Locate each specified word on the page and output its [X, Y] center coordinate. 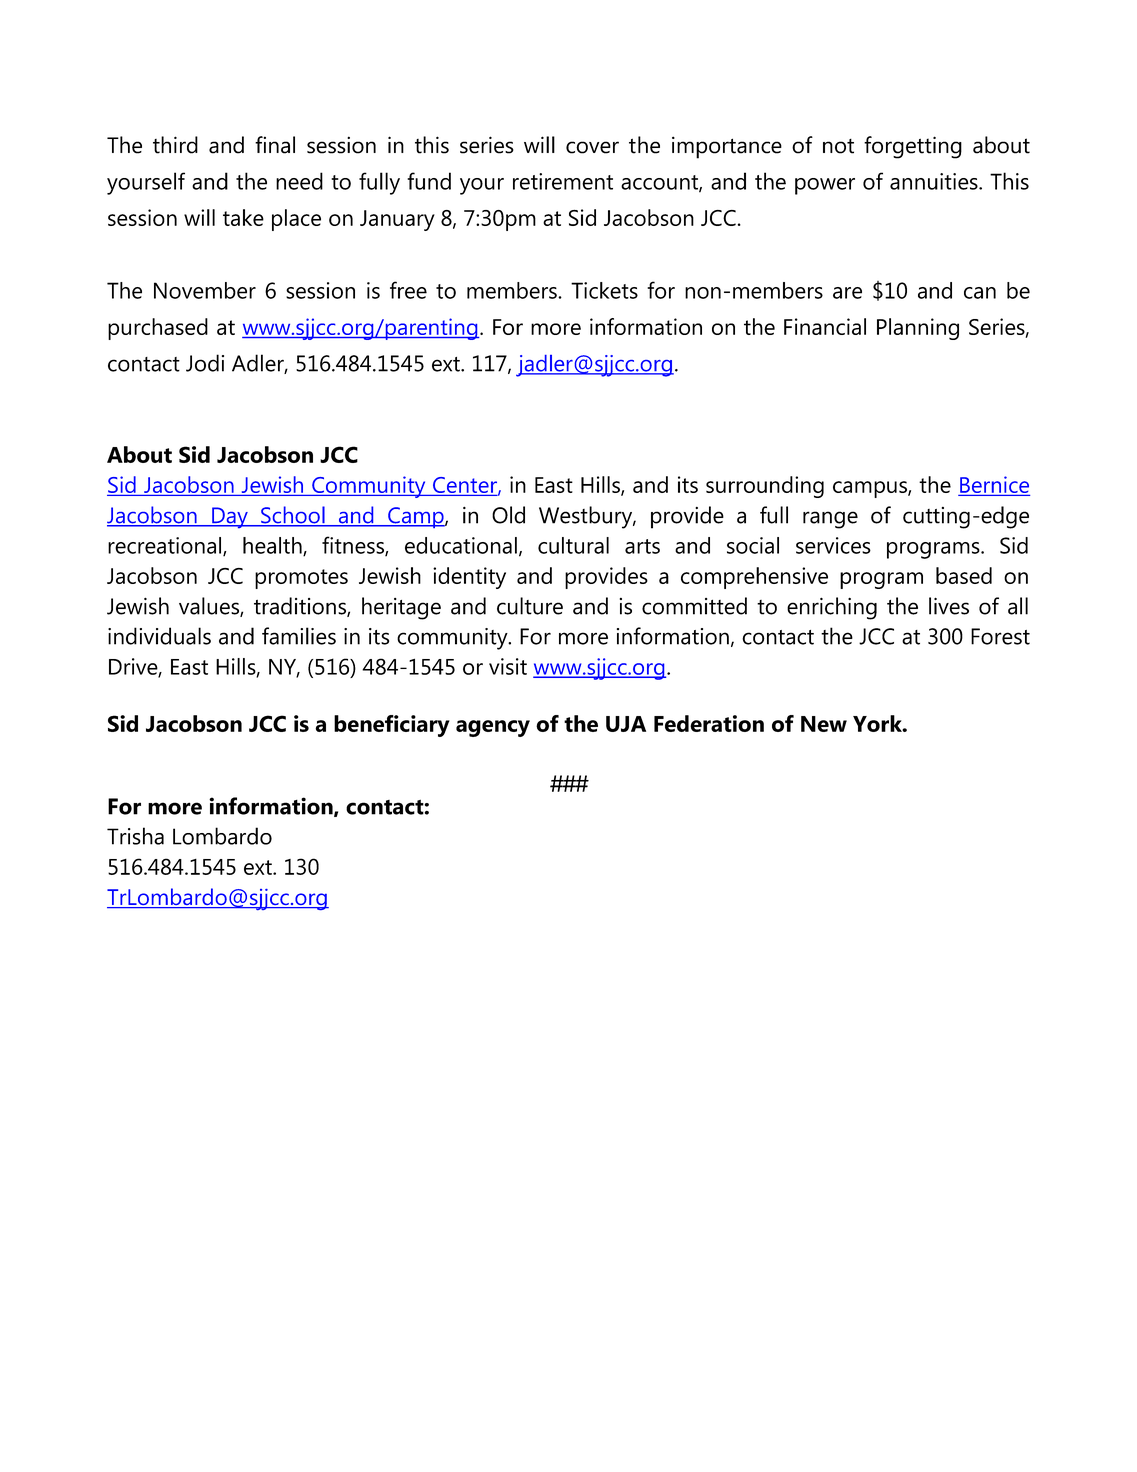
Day [230, 518]
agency [493, 728]
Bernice [994, 485]
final [275, 145]
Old [508, 515]
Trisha [135, 836]
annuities [935, 181]
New [824, 724]
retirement [563, 181]
